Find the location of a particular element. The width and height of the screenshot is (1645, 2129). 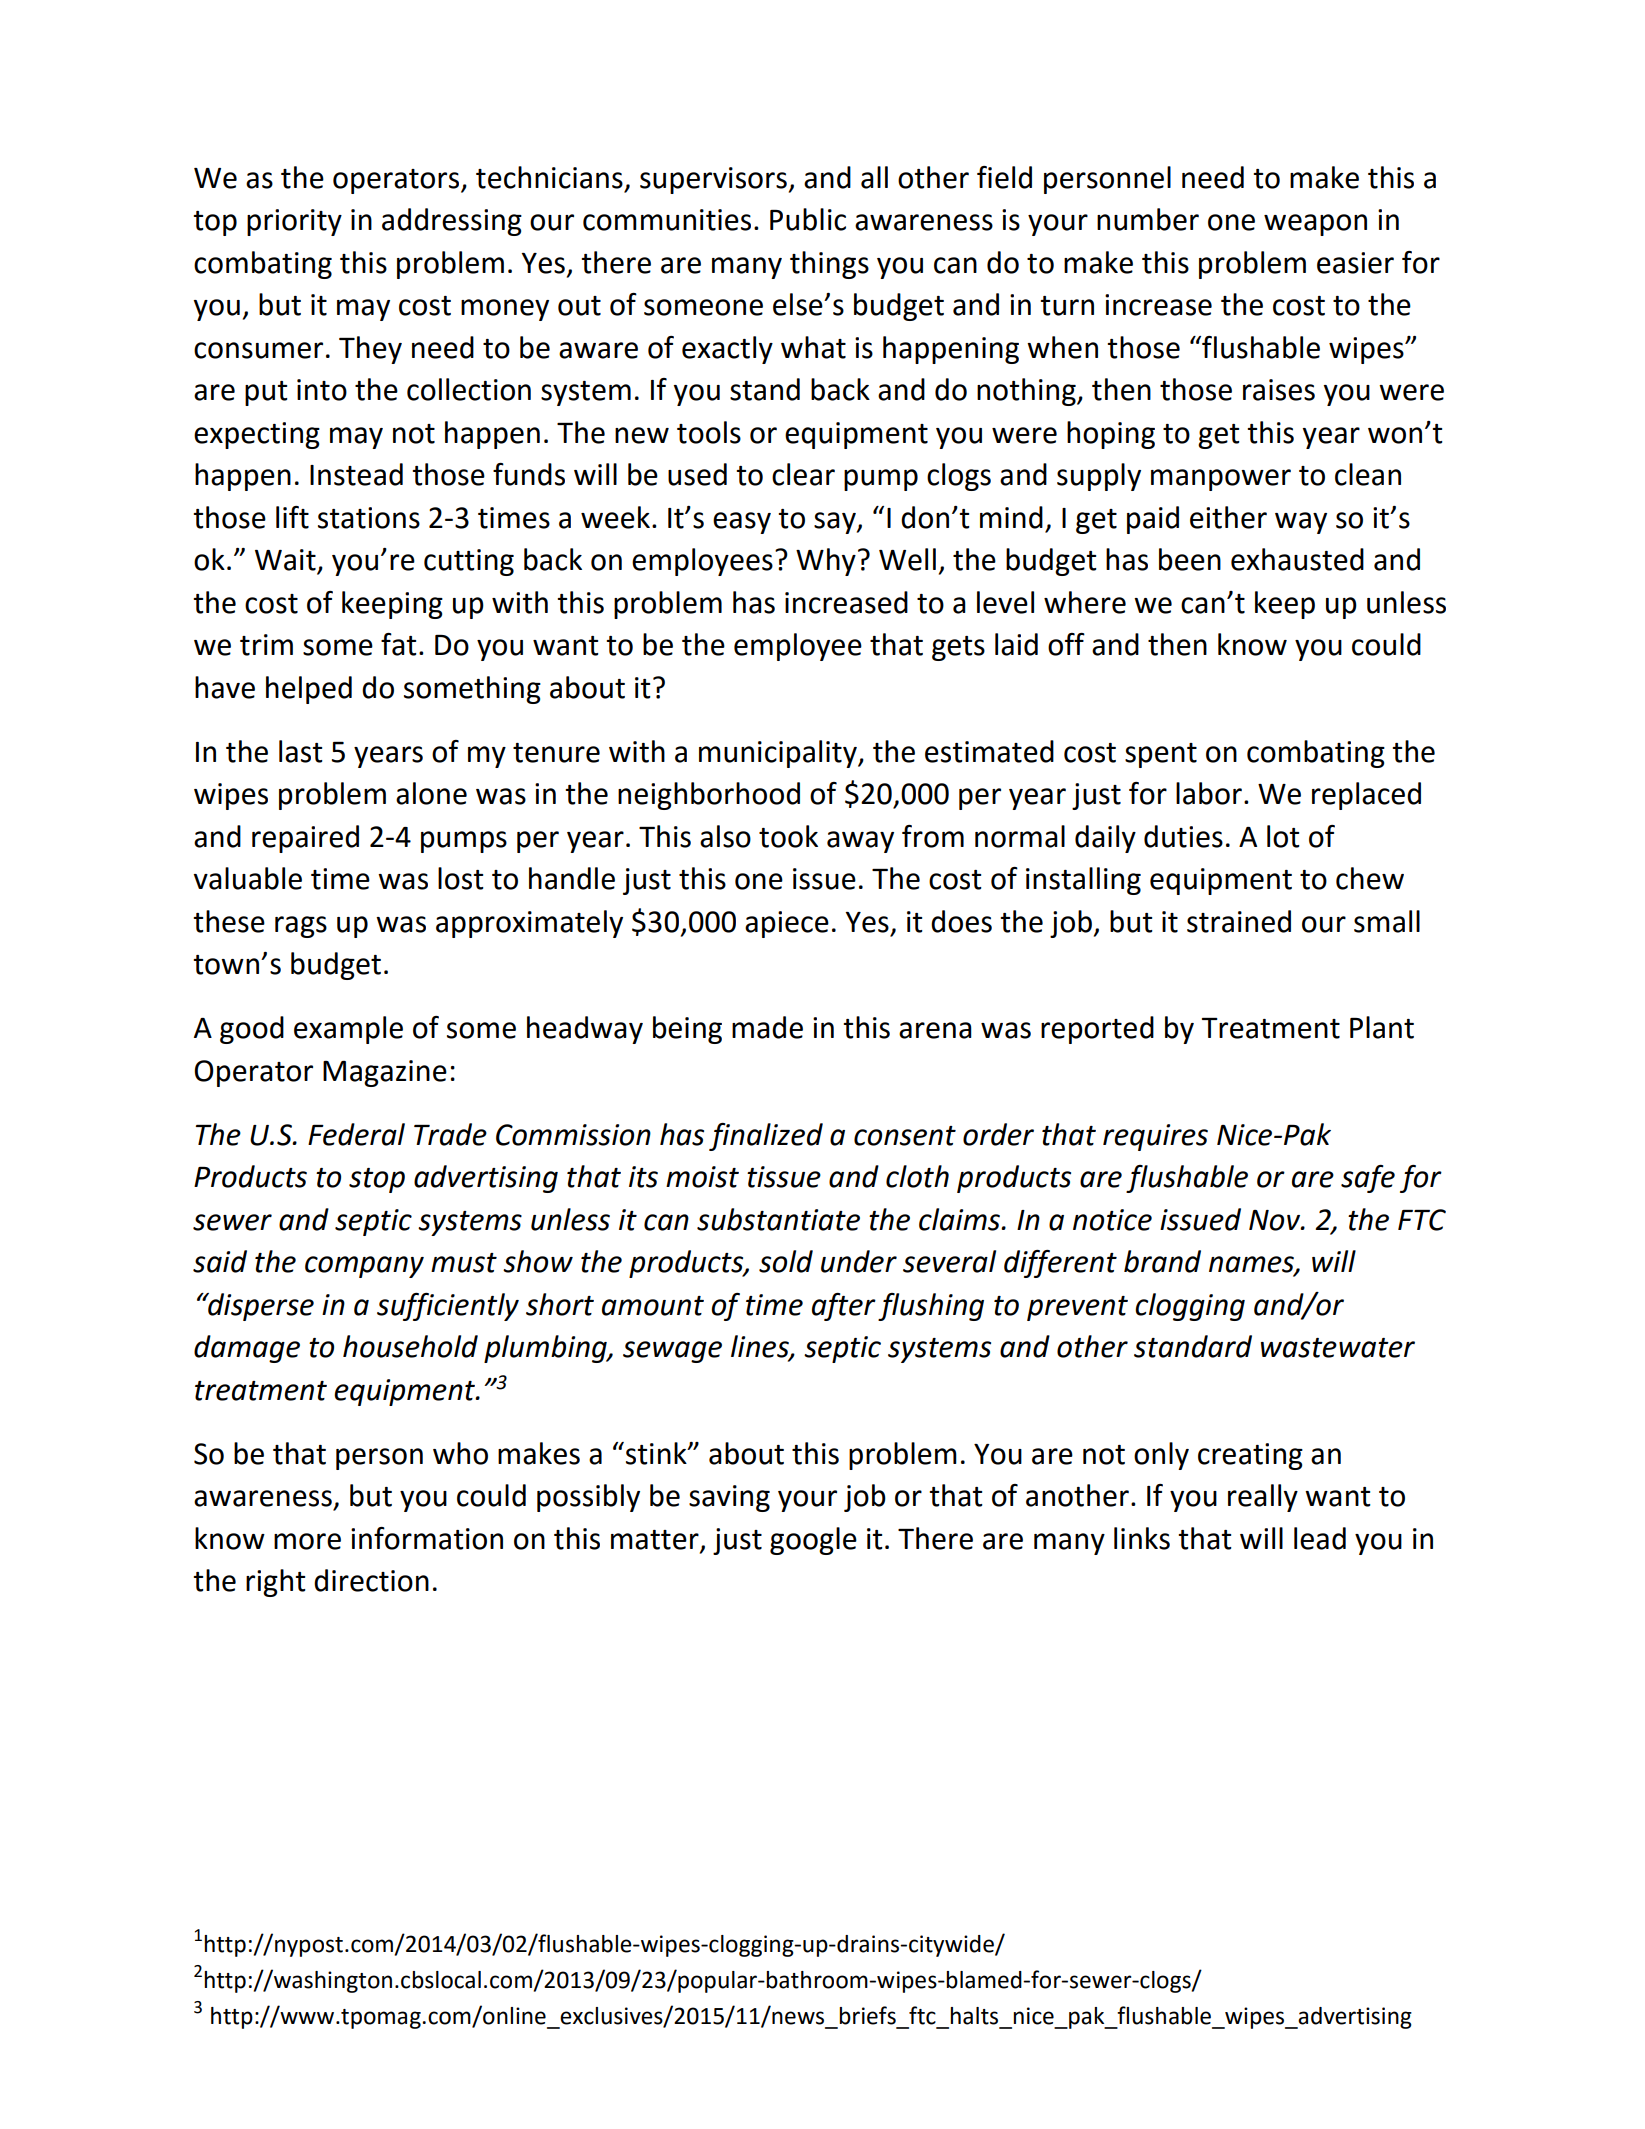

priority is located at coordinates (294, 222).
